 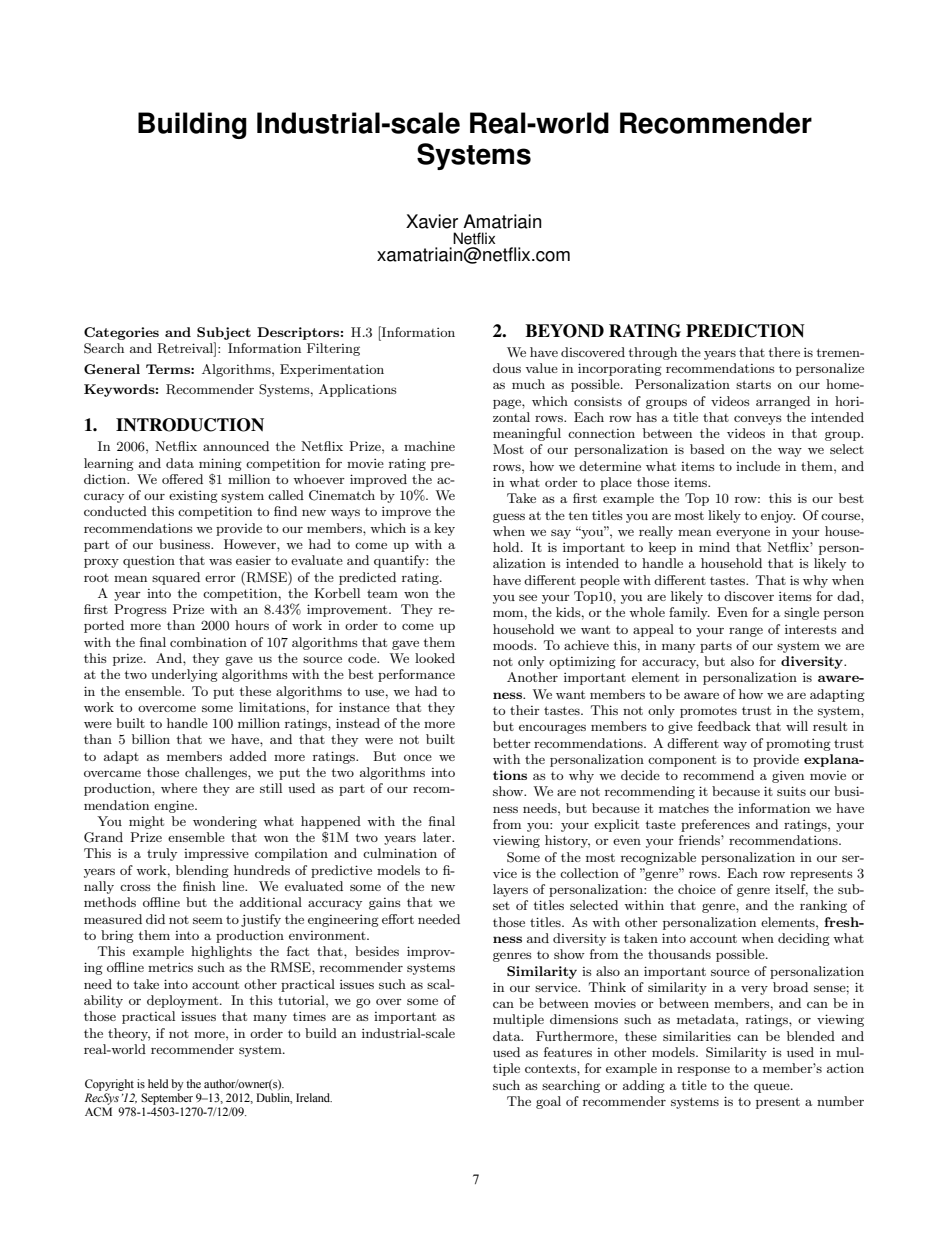 What do you see at coordinates (220, 464) in the page?
I see `mining` at bounding box center [220, 464].
